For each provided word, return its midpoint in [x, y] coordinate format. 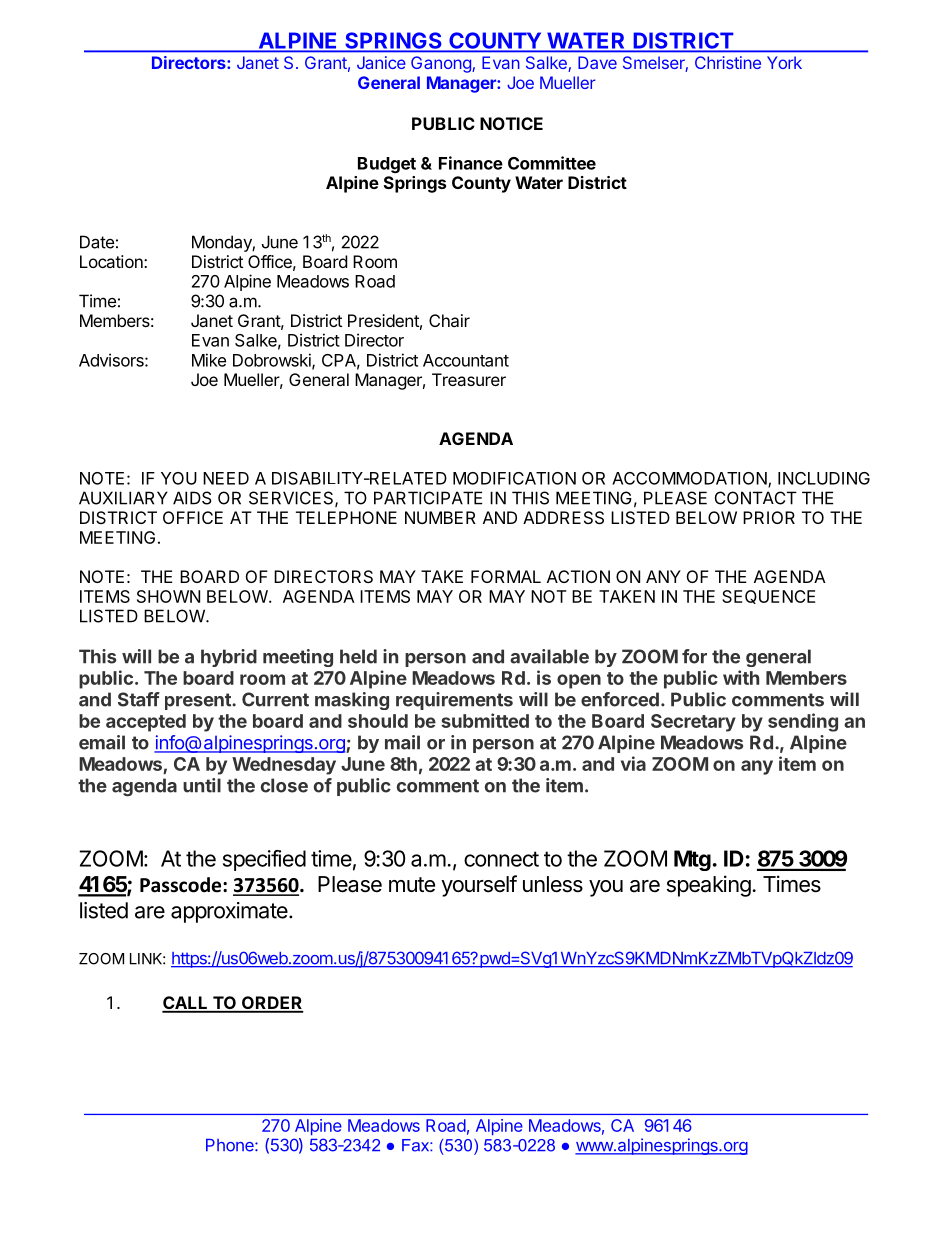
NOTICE [511, 123]
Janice [381, 62]
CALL [186, 1004]
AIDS [192, 498]
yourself [479, 886]
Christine [728, 62]
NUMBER [440, 517]
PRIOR [769, 517]
